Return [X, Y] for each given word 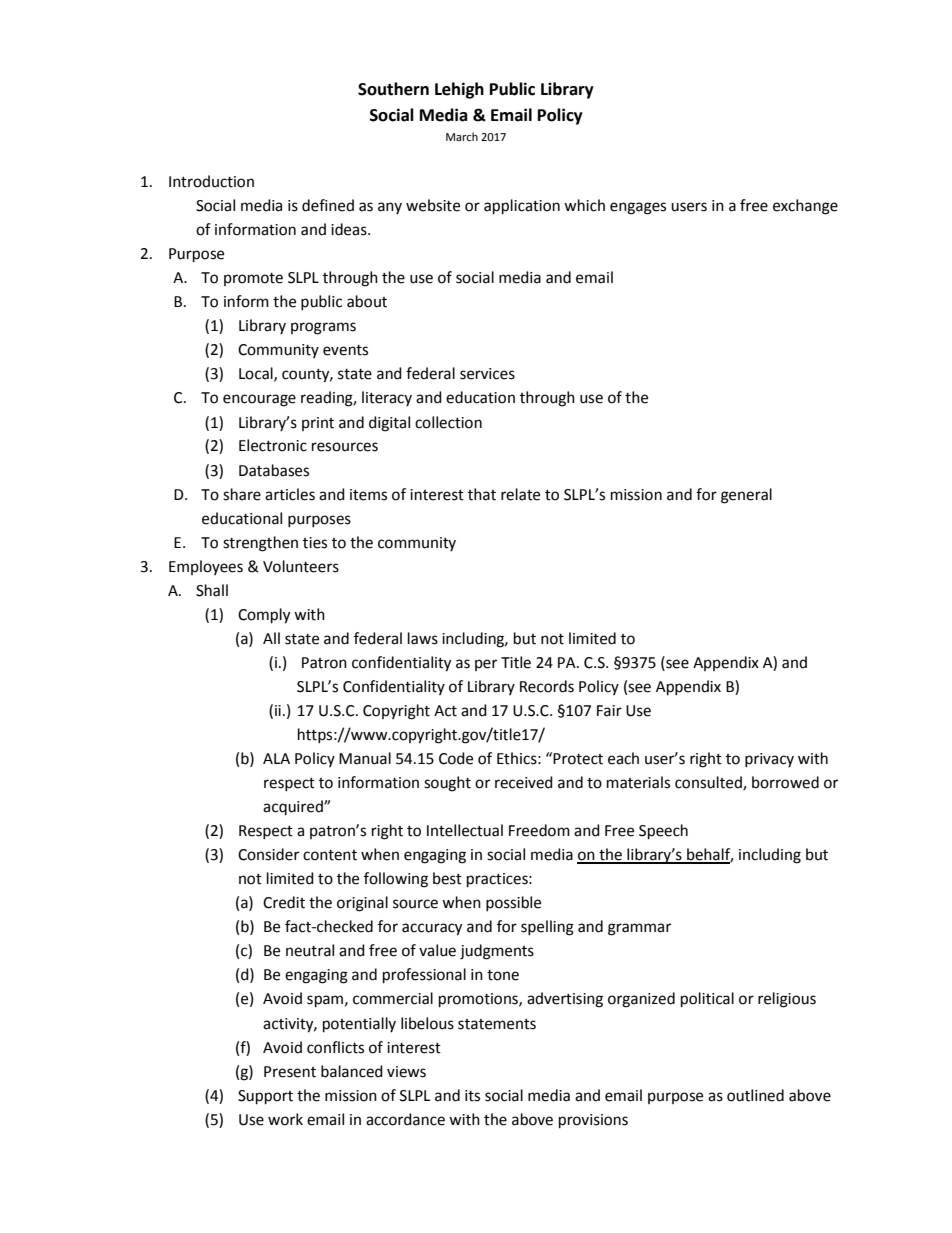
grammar [639, 929]
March [462, 136]
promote [253, 279]
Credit [284, 902]
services [487, 374]
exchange [805, 207]
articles [290, 494]
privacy [769, 760]
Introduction [211, 181]
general [746, 496]
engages [638, 208]
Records [547, 686]
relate [520, 494]
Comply [264, 616]
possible [513, 903]
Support [265, 1097]
